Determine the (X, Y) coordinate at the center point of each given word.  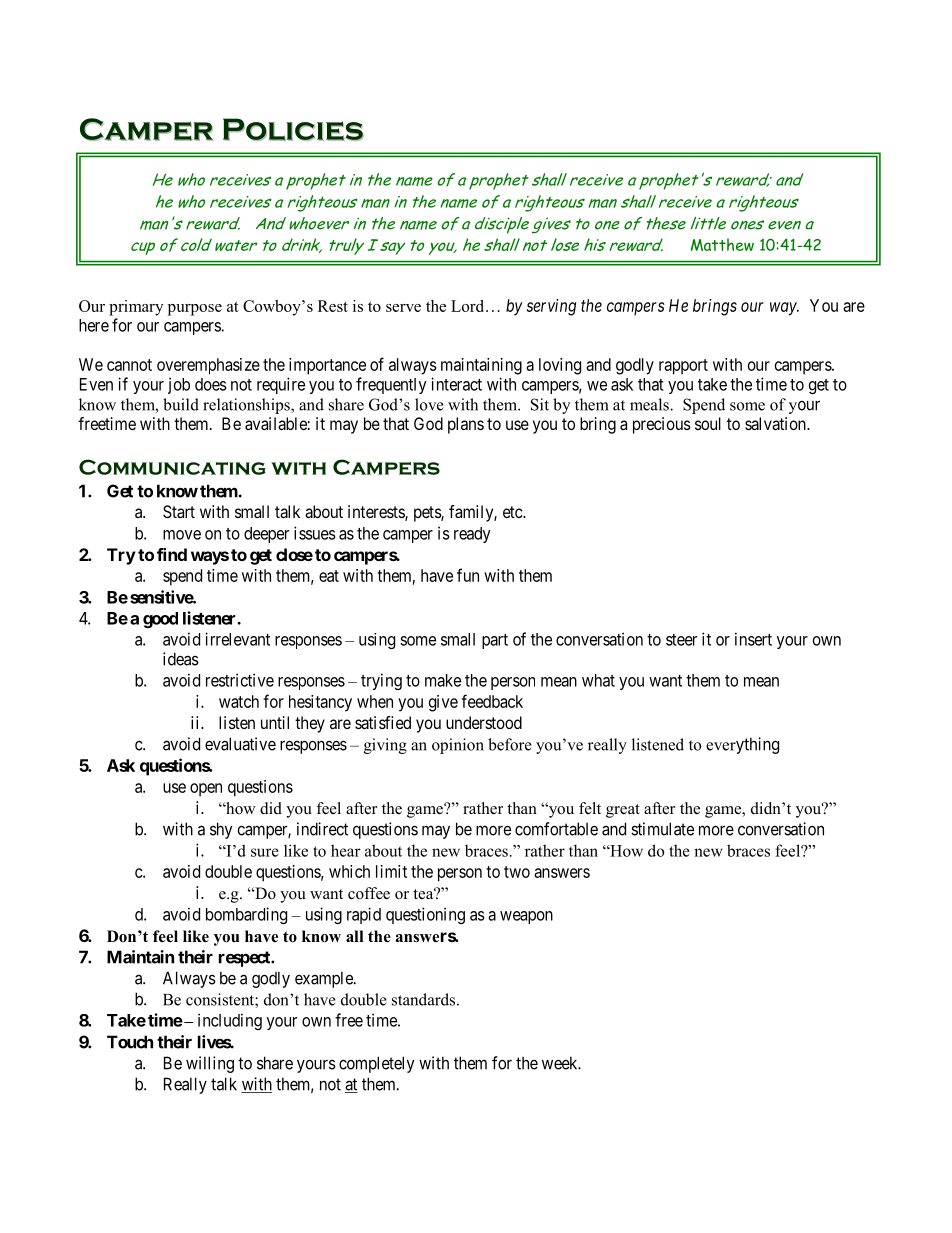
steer (681, 640)
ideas (181, 659)
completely (377, 1064)
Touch (130, 1042)
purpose (195, 310)
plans (466, 425)
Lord (469, 306)
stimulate (662, 829)
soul (708, 423)
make (443, 680)
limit (391, 871)
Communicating (172, 467)
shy (221, 830)
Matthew (722, 244)
